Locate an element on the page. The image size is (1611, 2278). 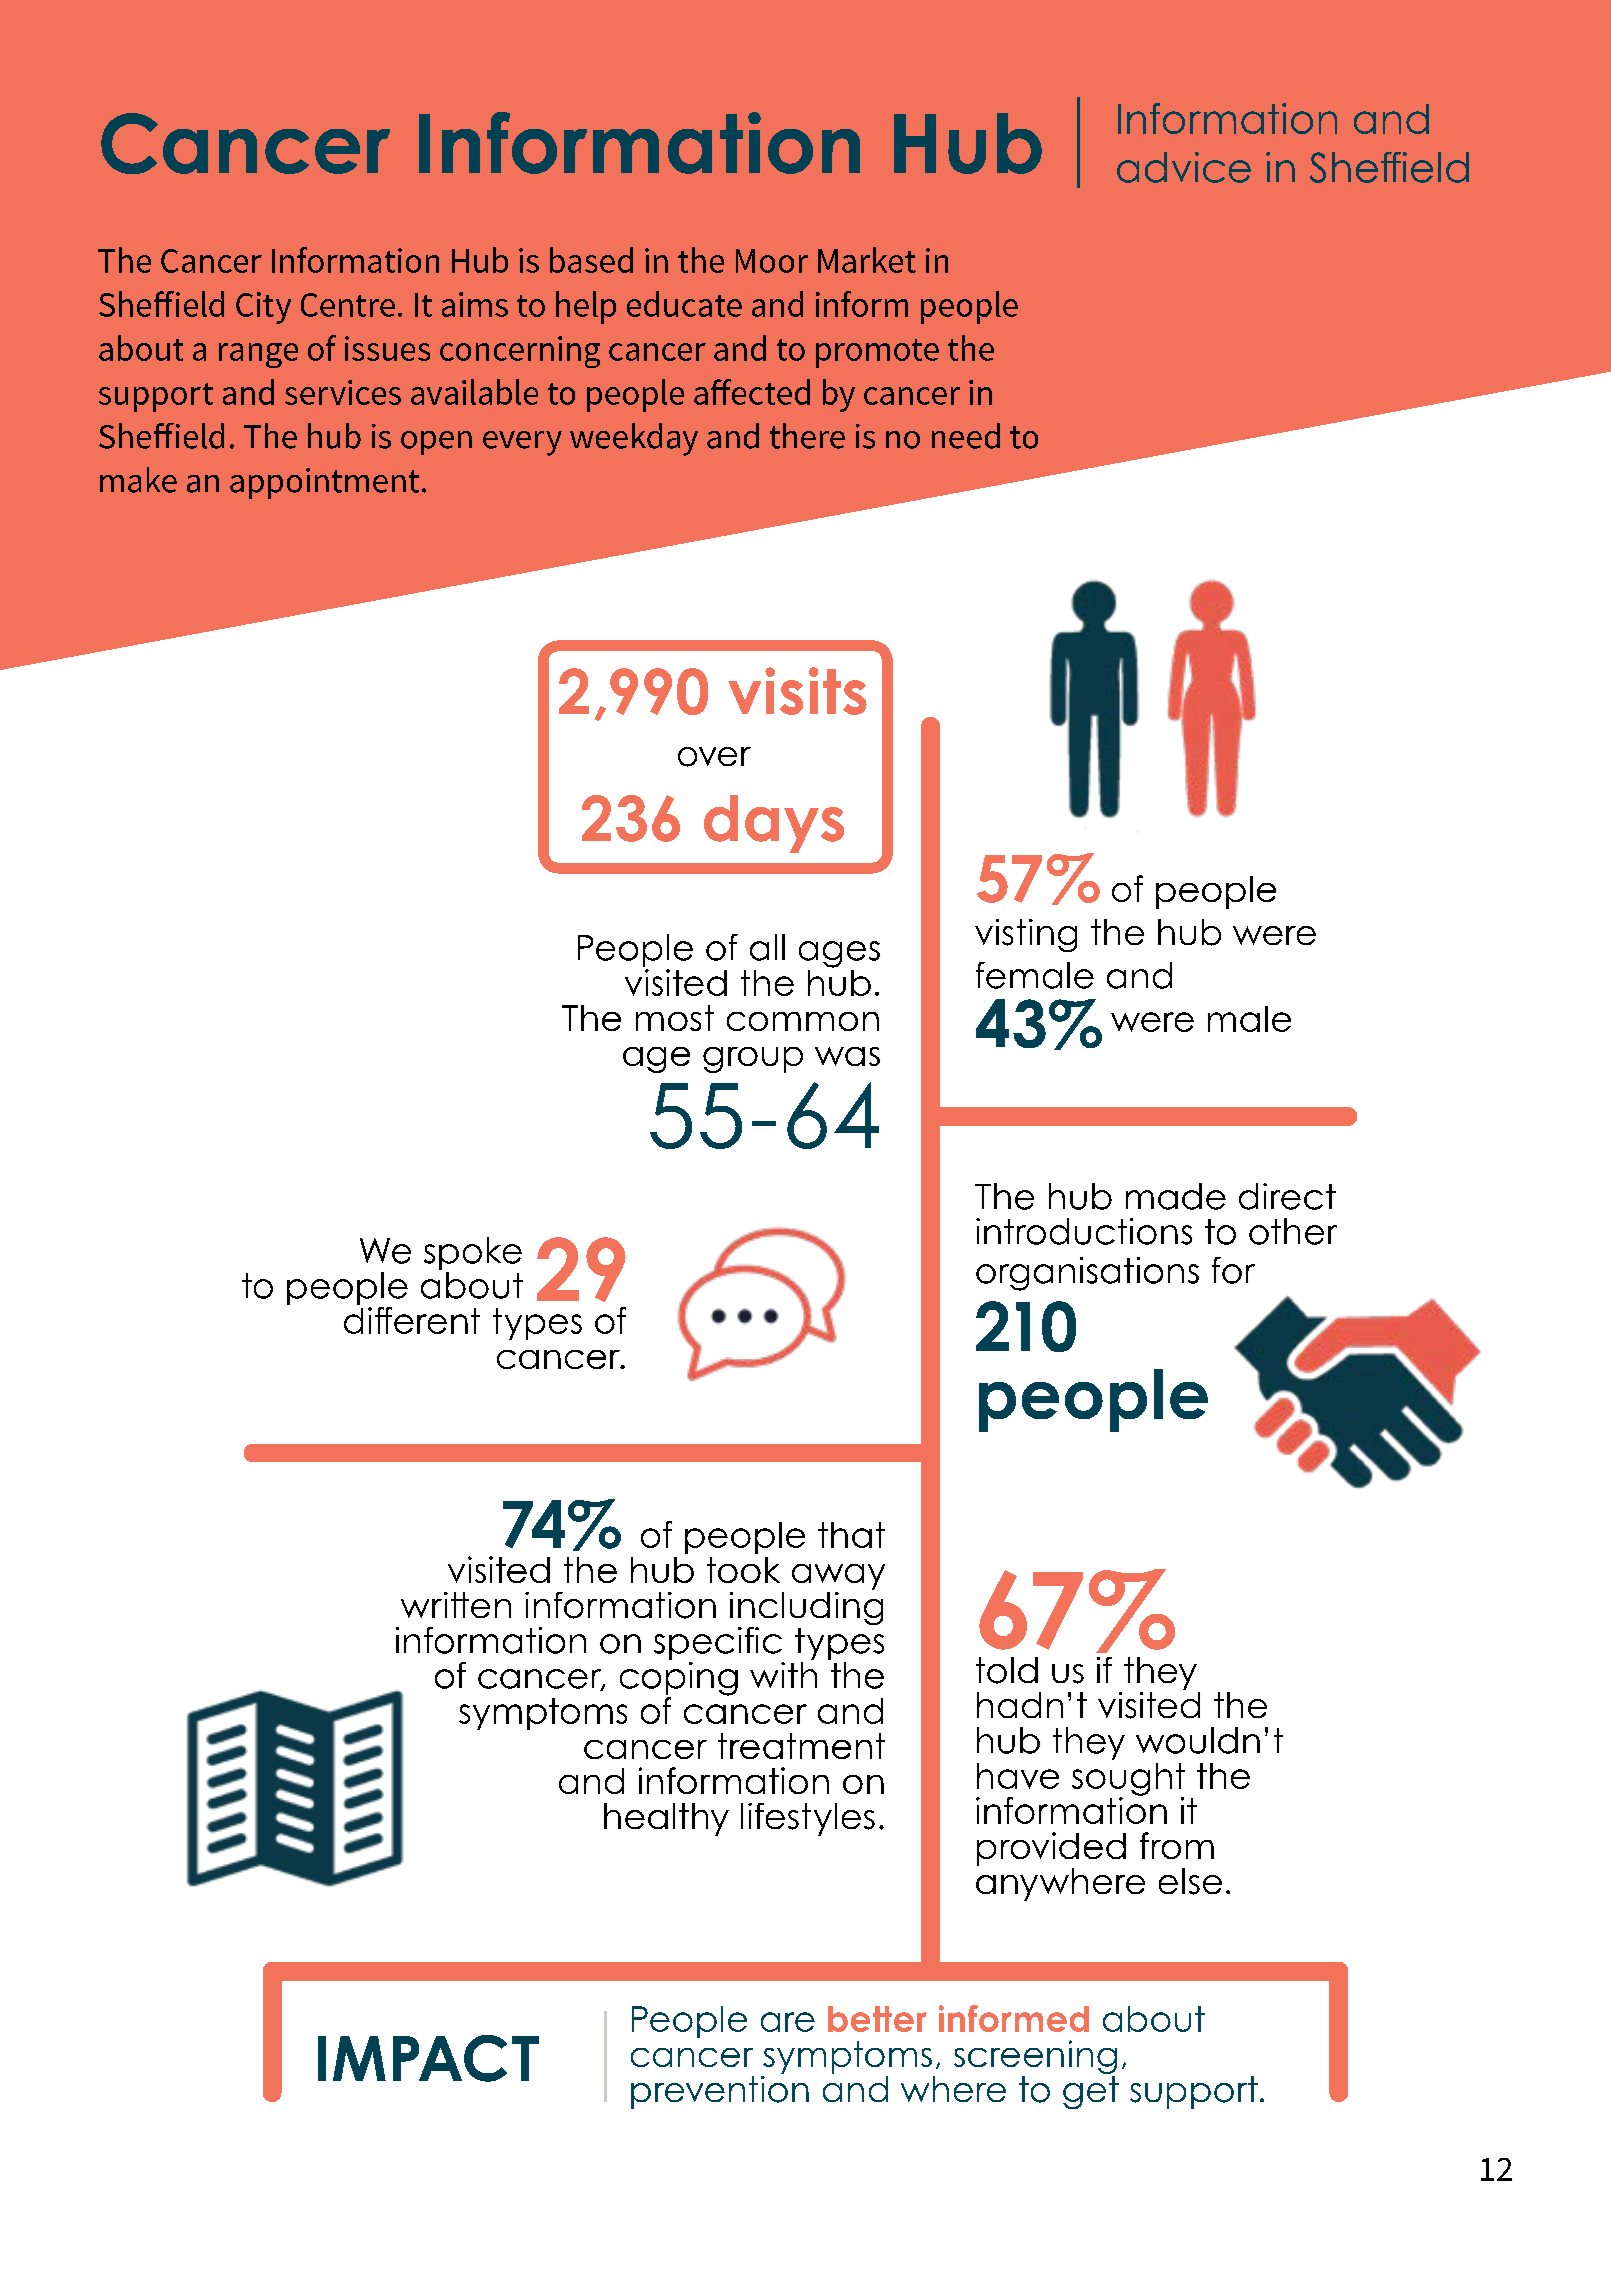
written is located at coordinates (456, 1605).
